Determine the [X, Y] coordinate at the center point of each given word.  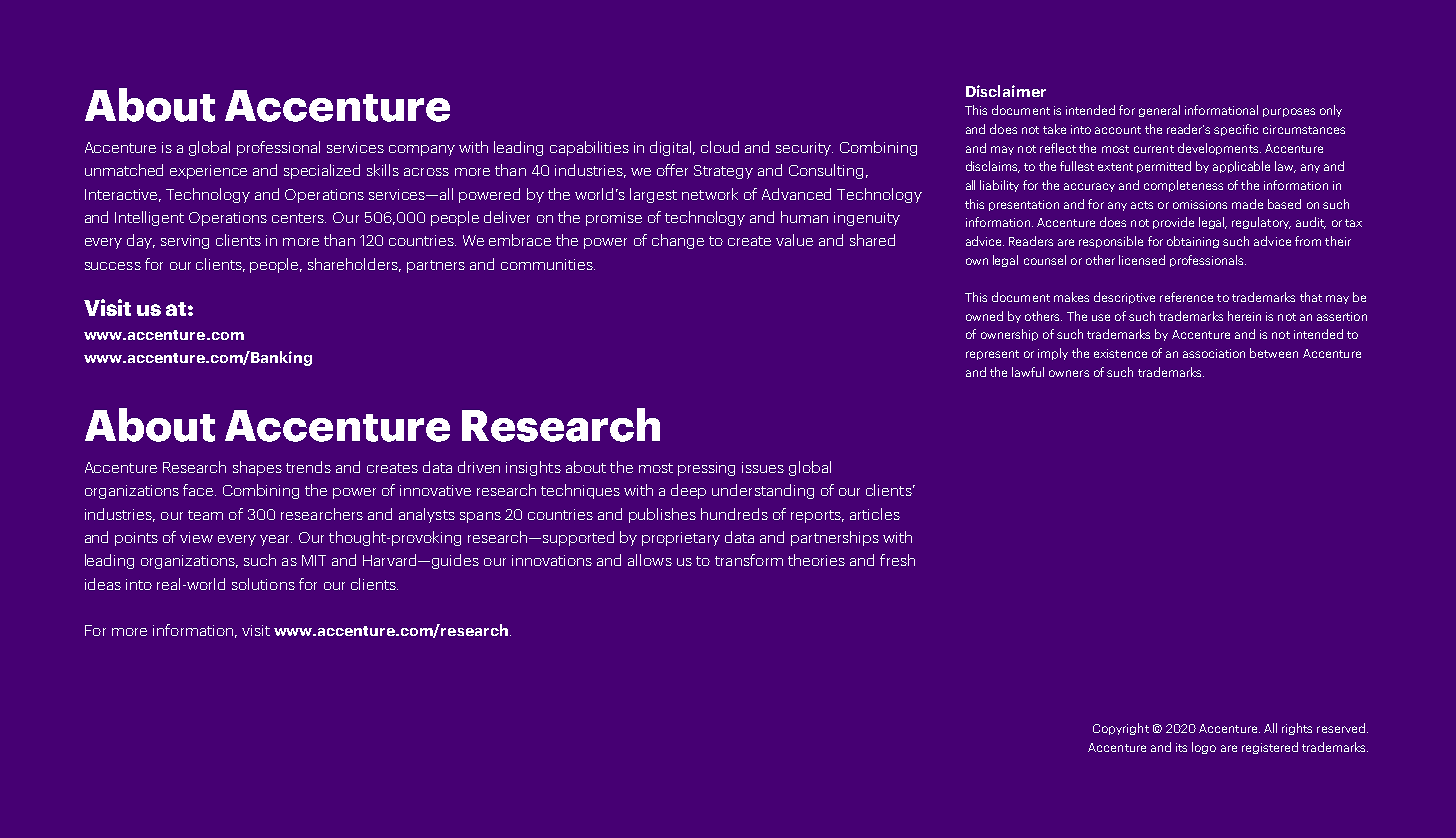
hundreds [734, 514]
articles [875, 514]
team [205, 515]
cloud [720, 147]
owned [984, 316]
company [422, 150]
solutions [263, 584]
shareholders [354, 265]
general [1159, 111]
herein [1244, 316]
